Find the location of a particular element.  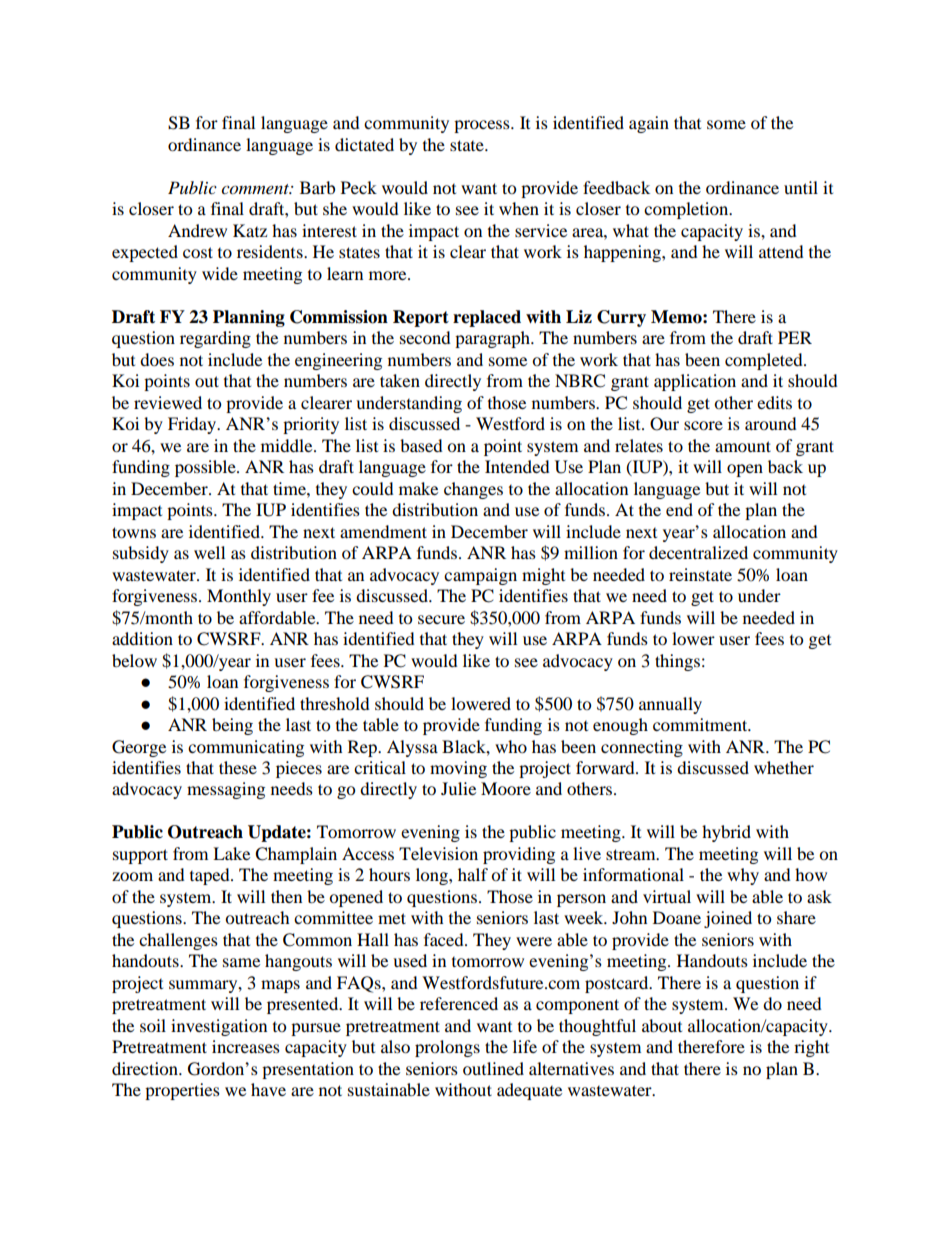

well is located at coordinates (209, 552).
